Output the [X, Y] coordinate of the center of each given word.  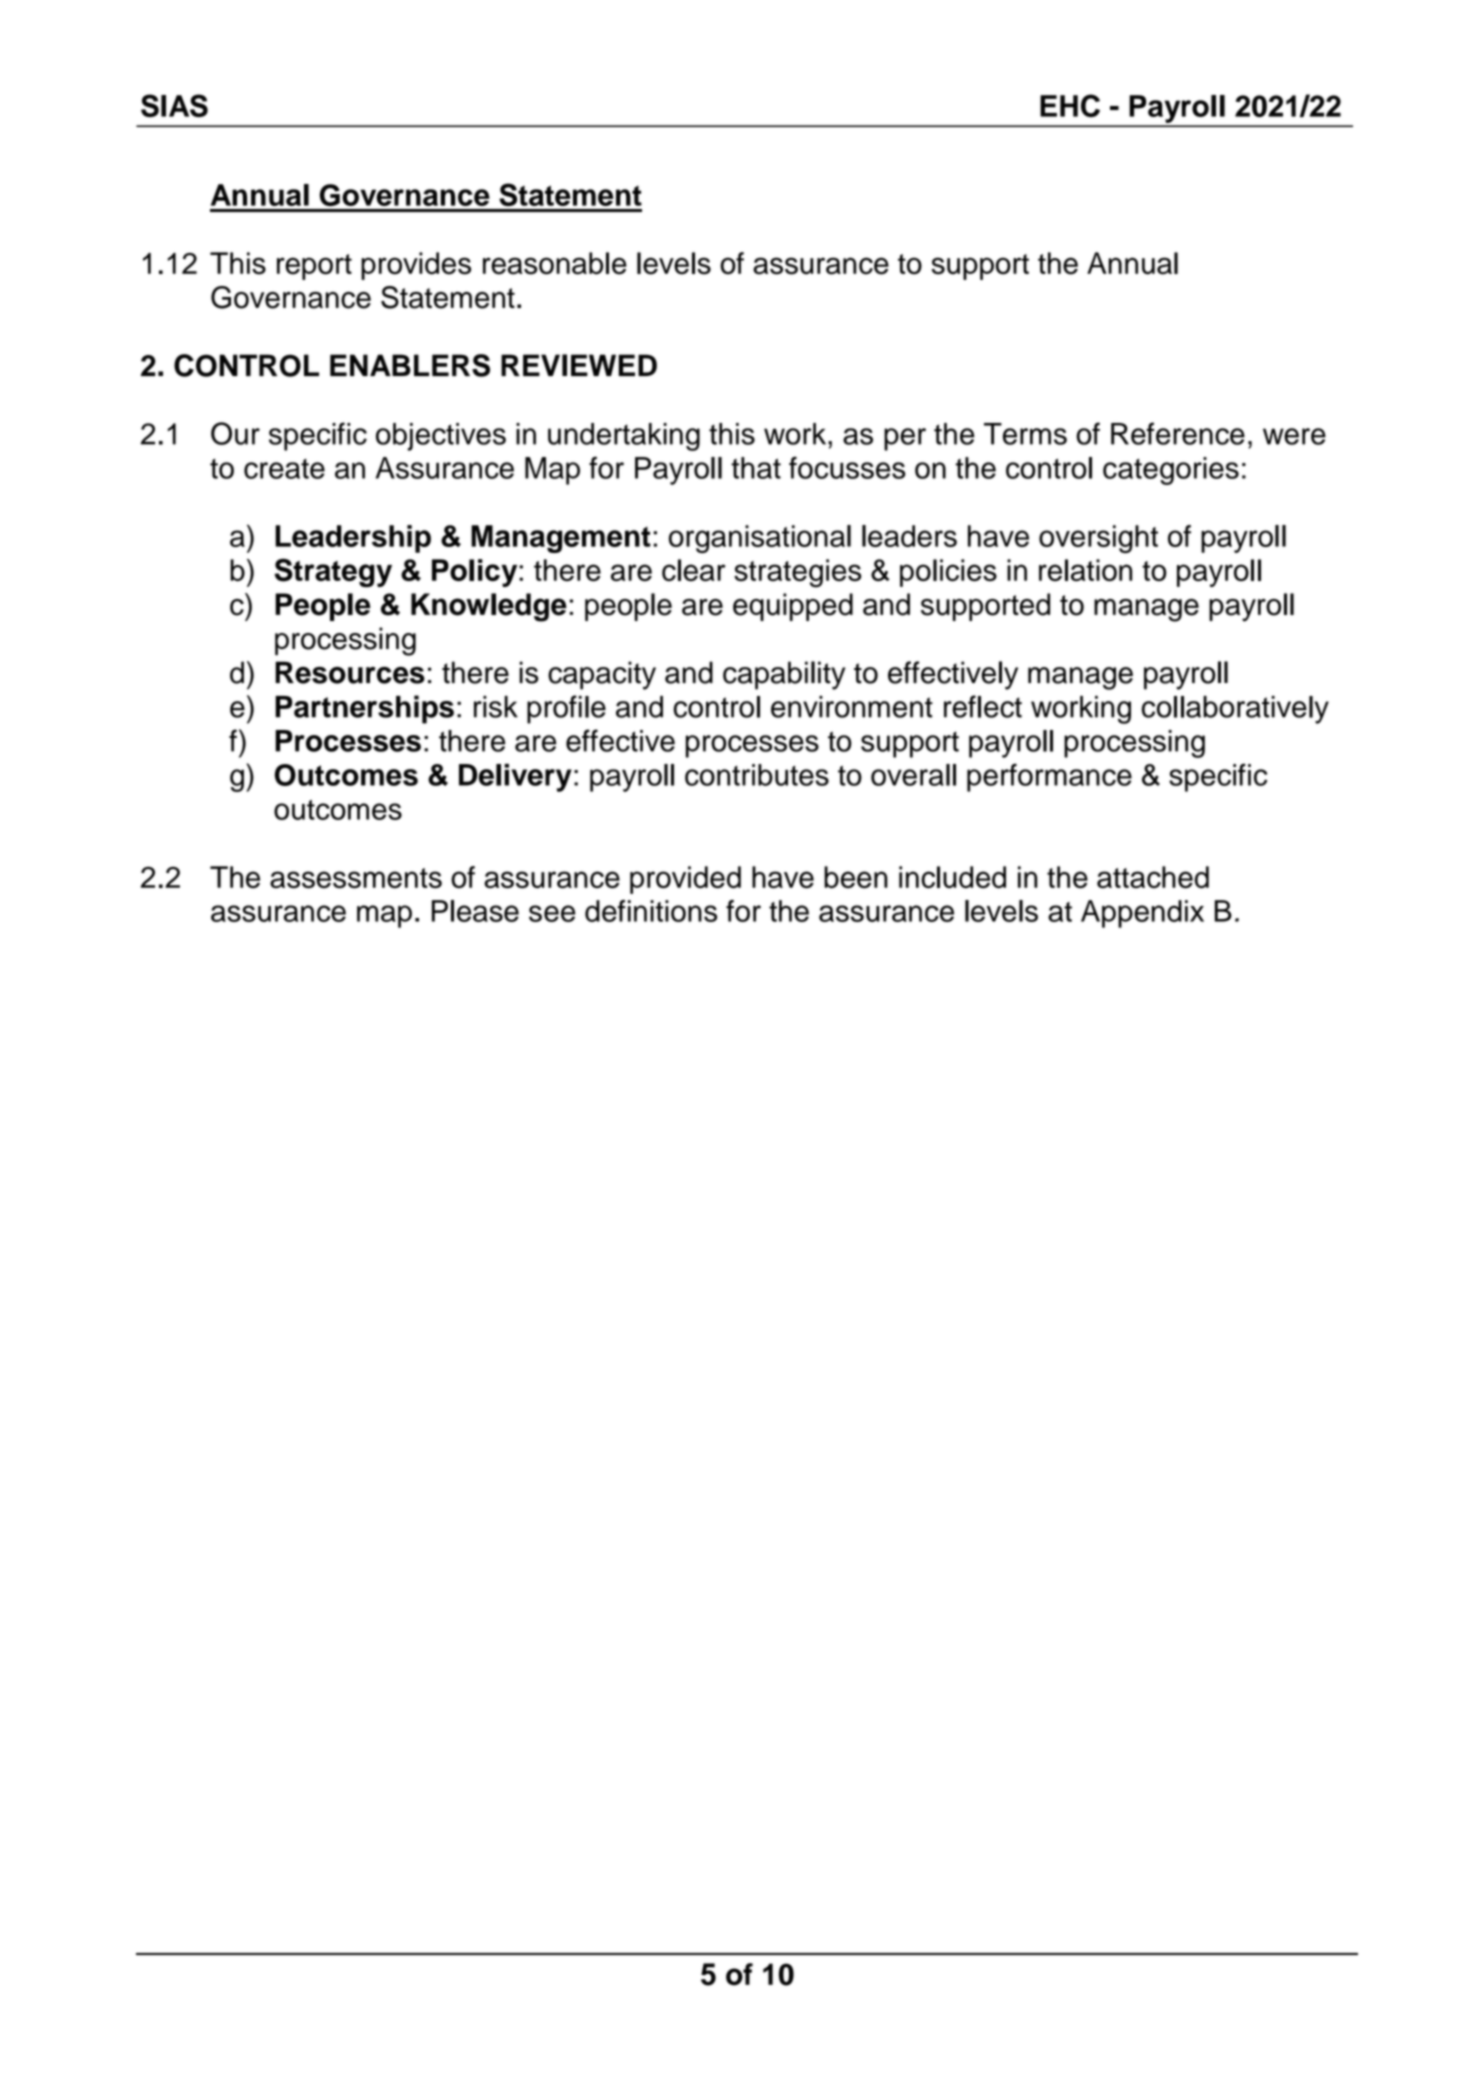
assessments [356, 878]
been [856, 877]
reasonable [555, 263]
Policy [476, 573]
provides [416, 266]
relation [1085, 570]
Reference [1178, 433]
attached [1153, 877]
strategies [798, 573]
